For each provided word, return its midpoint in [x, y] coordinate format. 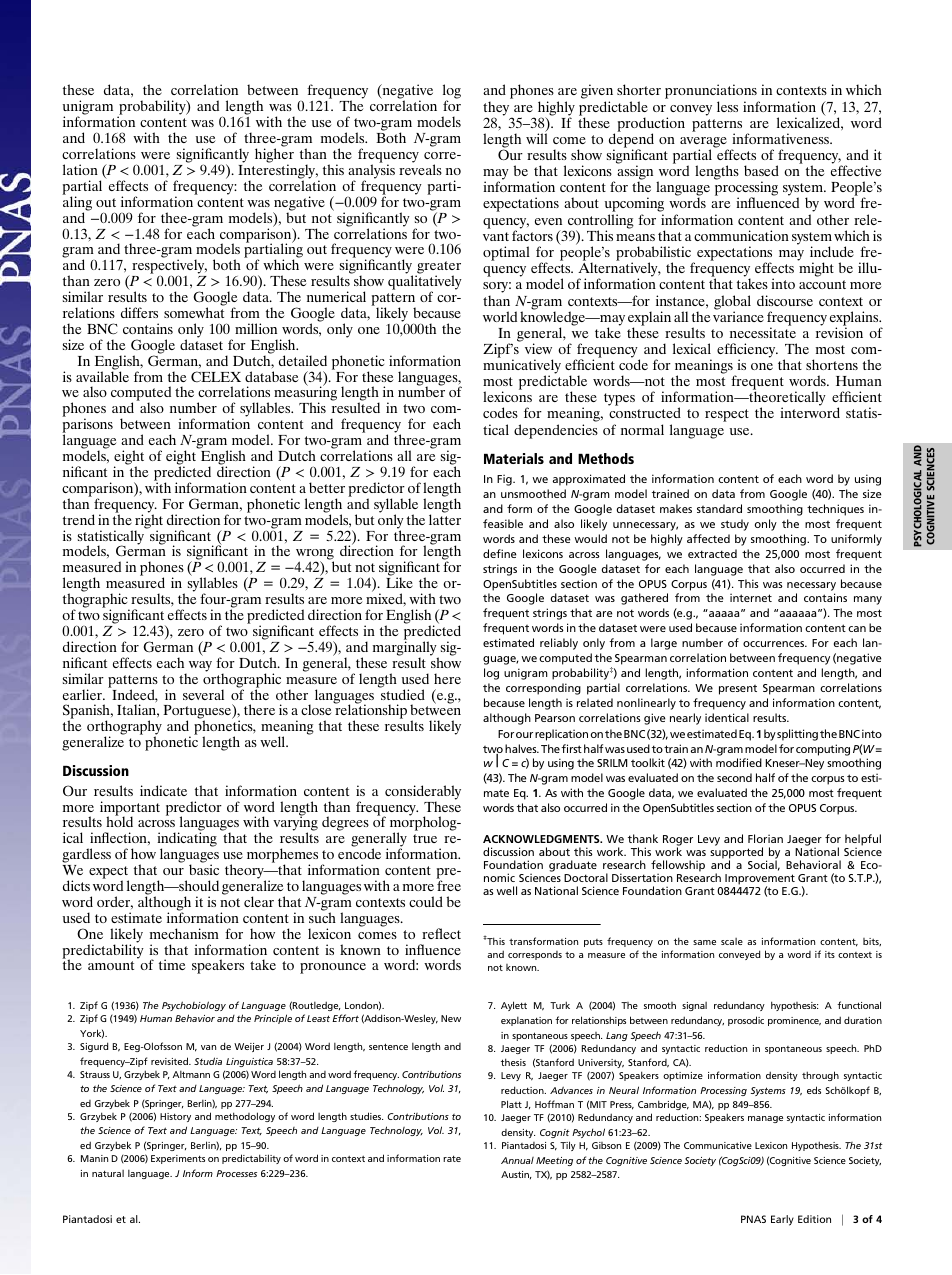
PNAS [753, 1219]
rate [452, 1158]
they [497, 109]
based [761, 170]
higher [274, 156]
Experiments [178, 1159]
